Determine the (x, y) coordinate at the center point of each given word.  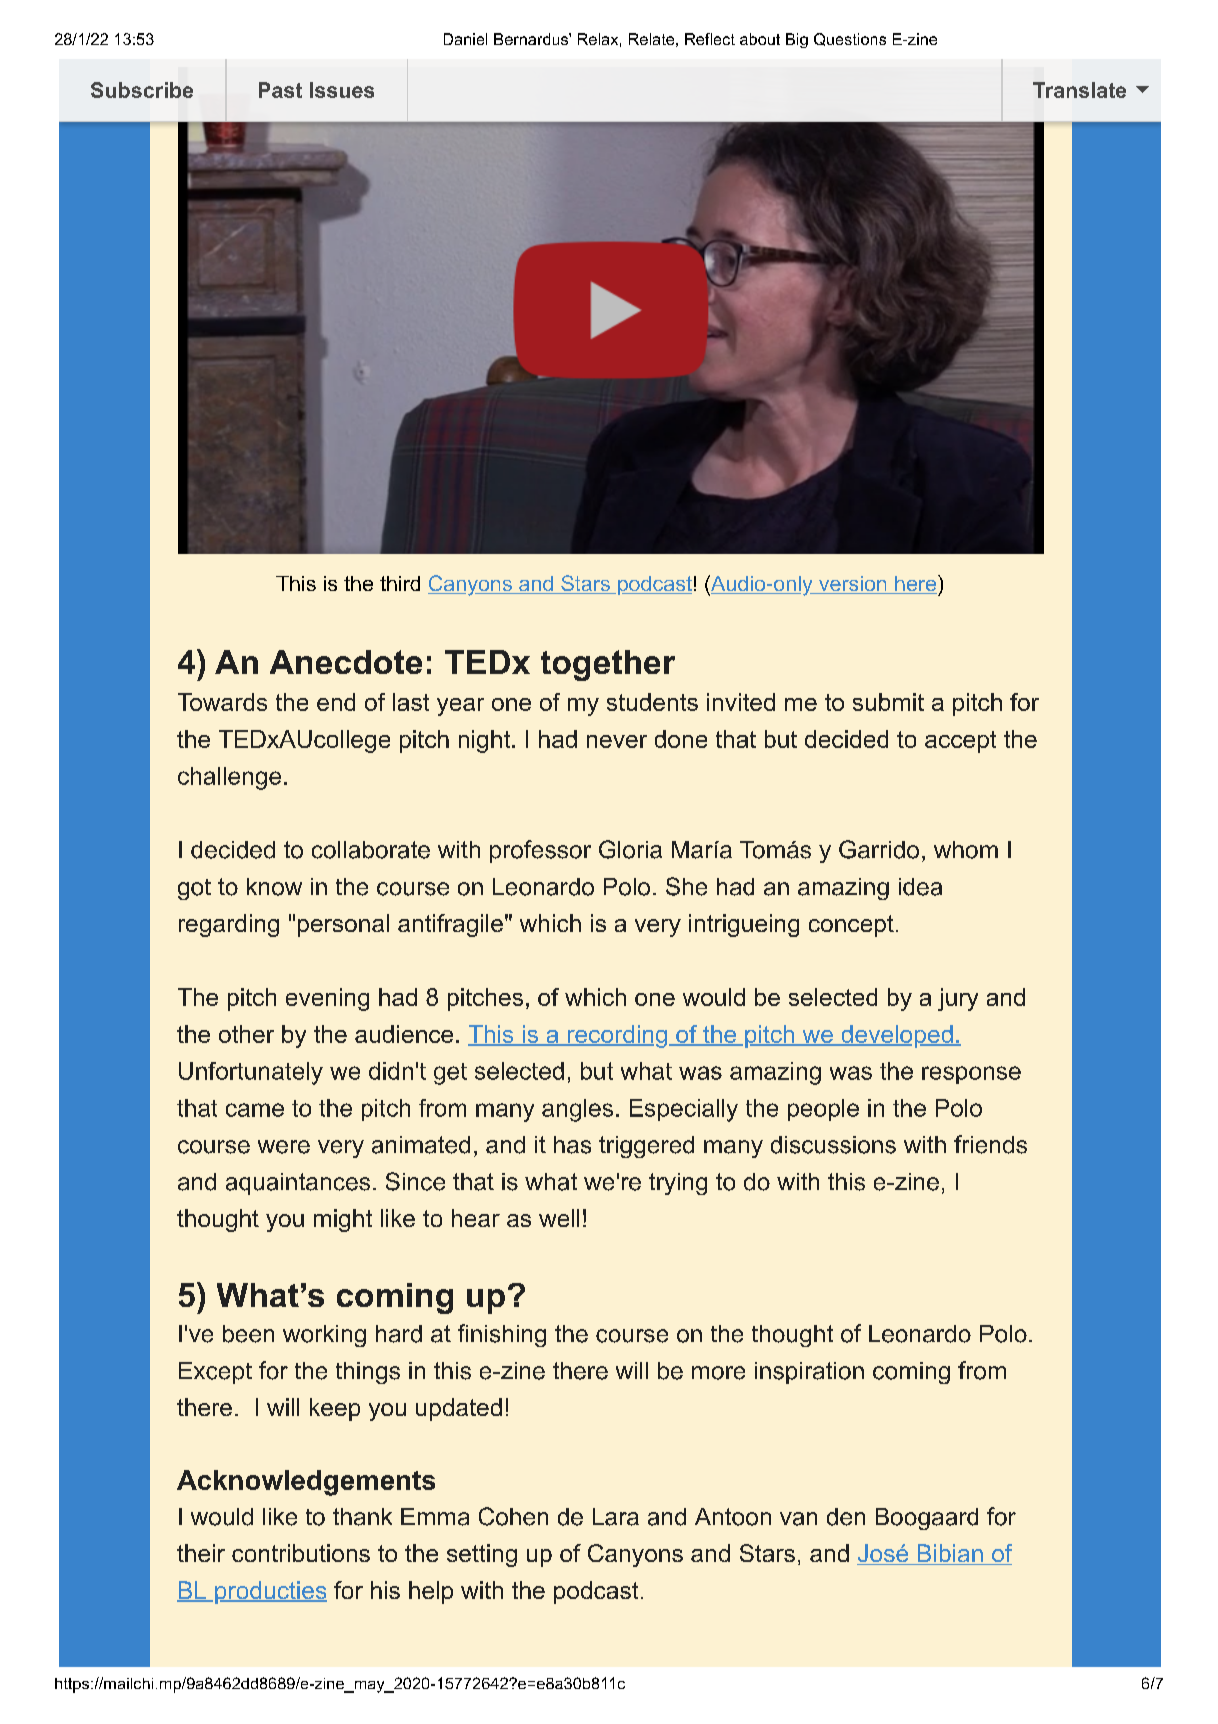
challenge (229, 778)
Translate (1079, 90)
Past (280, 90)
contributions (301, 1553)
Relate (651, 39)
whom (966, 850)
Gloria (630, 849)
